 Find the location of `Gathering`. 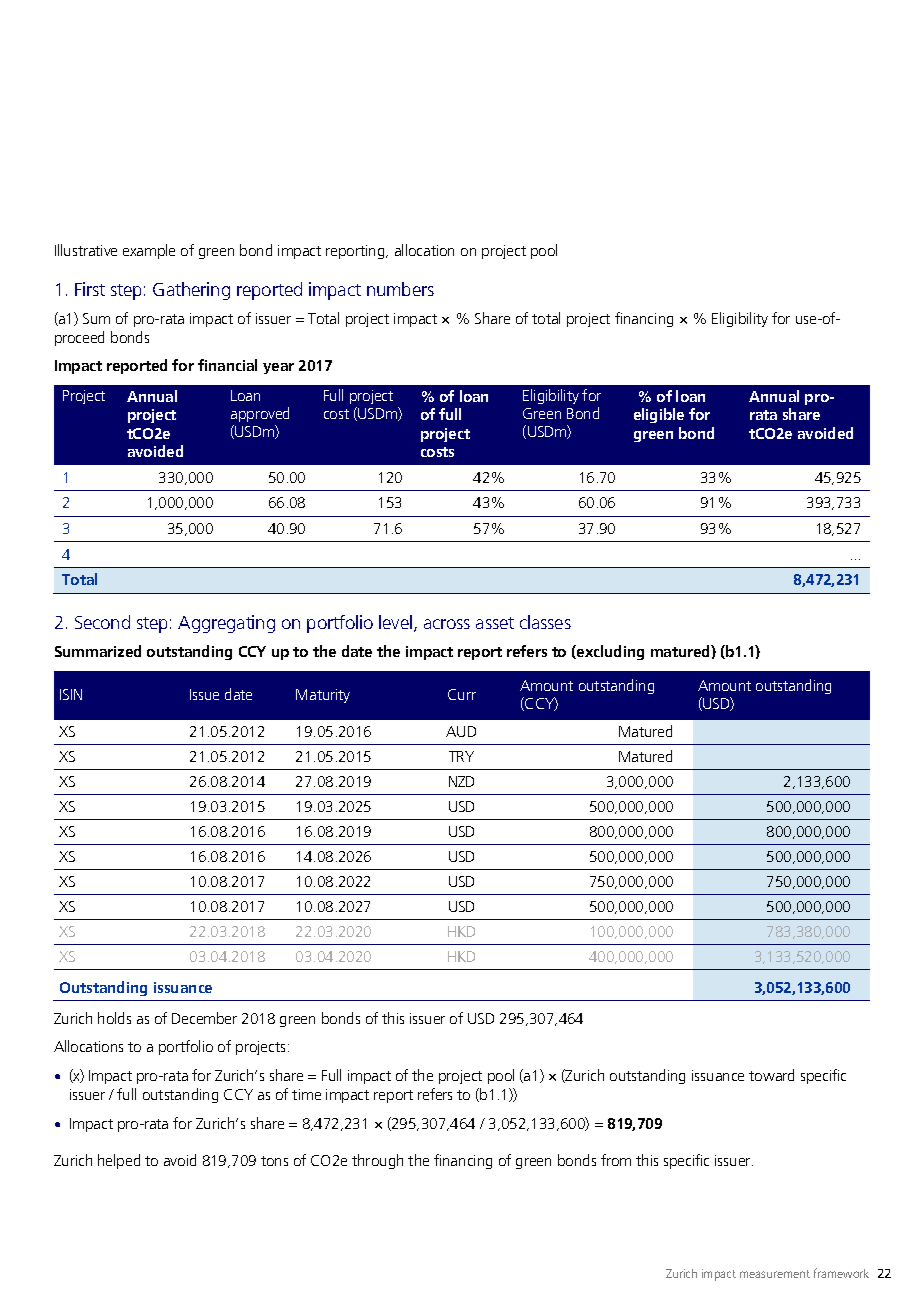

Gathering is located at coordinates (191, 291).
